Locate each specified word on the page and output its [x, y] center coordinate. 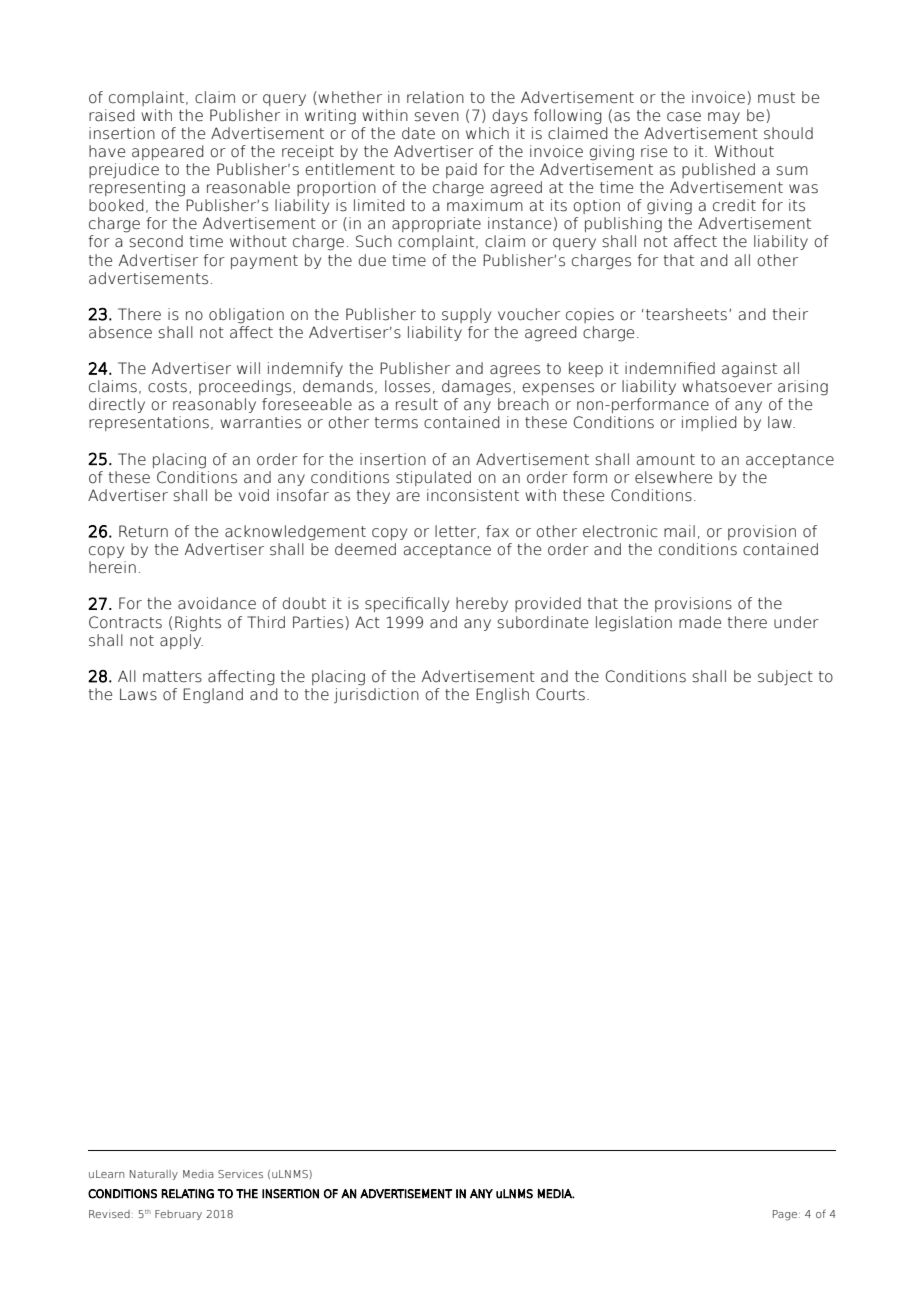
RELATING [187, 1194]
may [724, 118]
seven [436, 117]
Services [240, 1174]
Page [785, 1215]
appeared [168, 152]
